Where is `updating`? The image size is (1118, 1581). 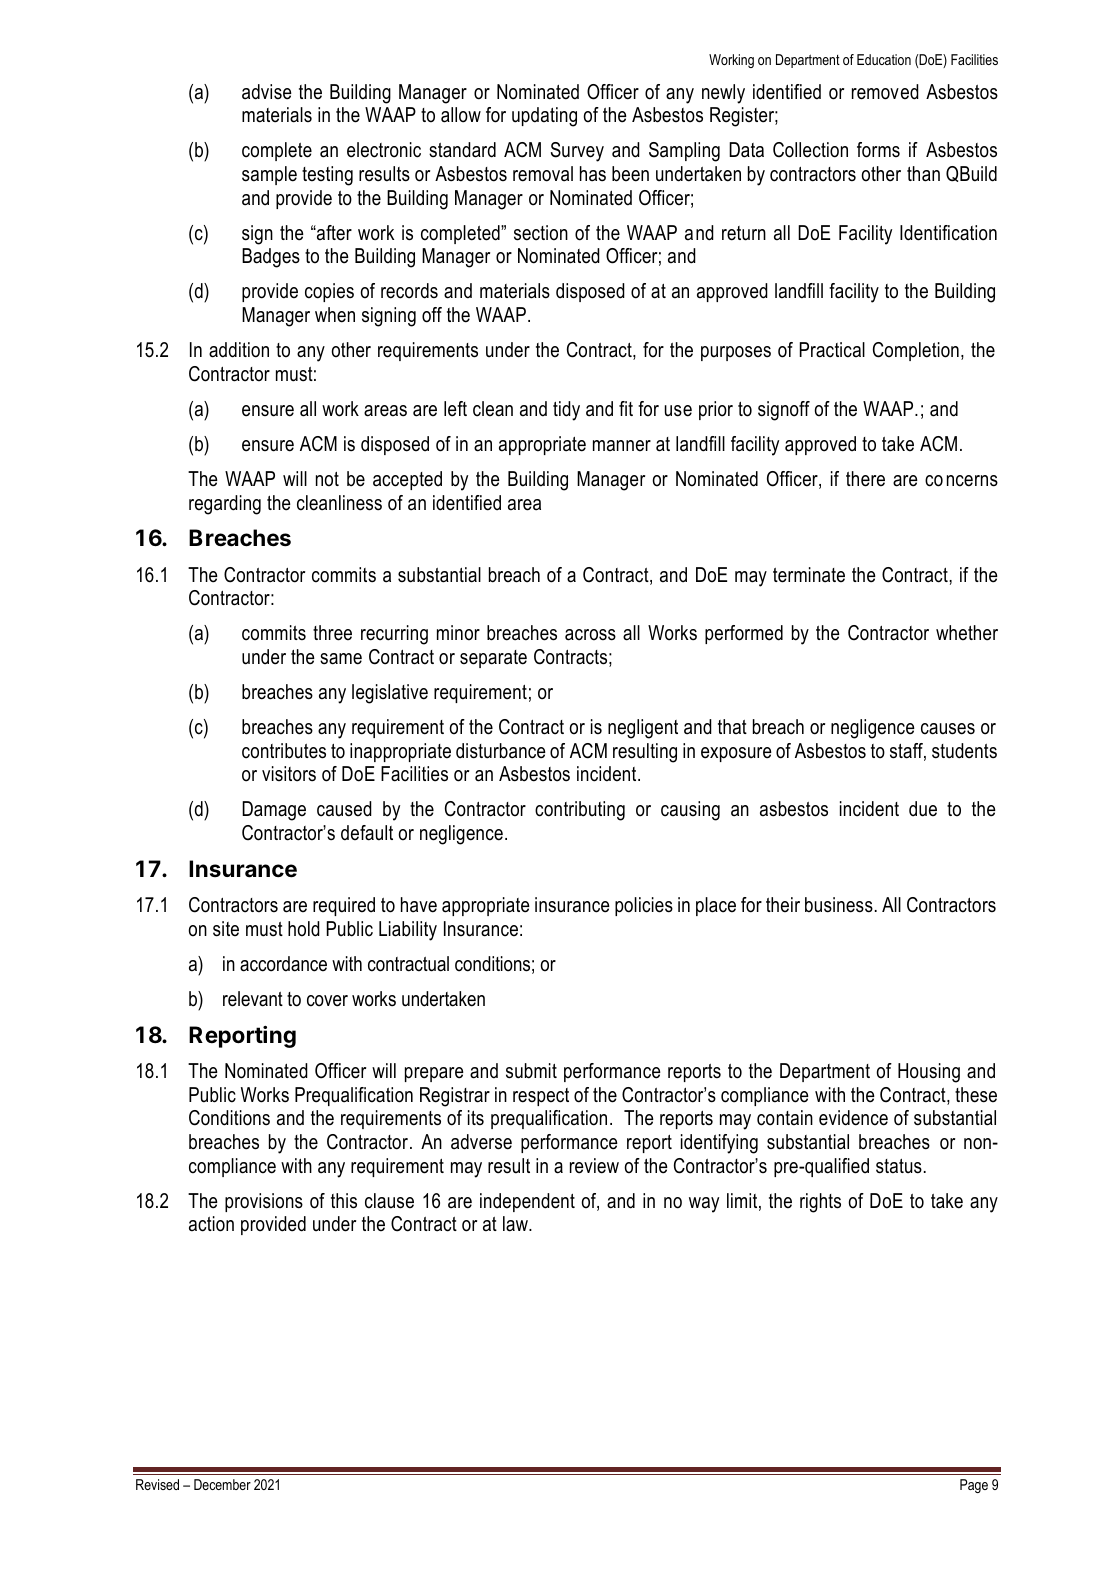 updating is located at coordinates (544, 117).
